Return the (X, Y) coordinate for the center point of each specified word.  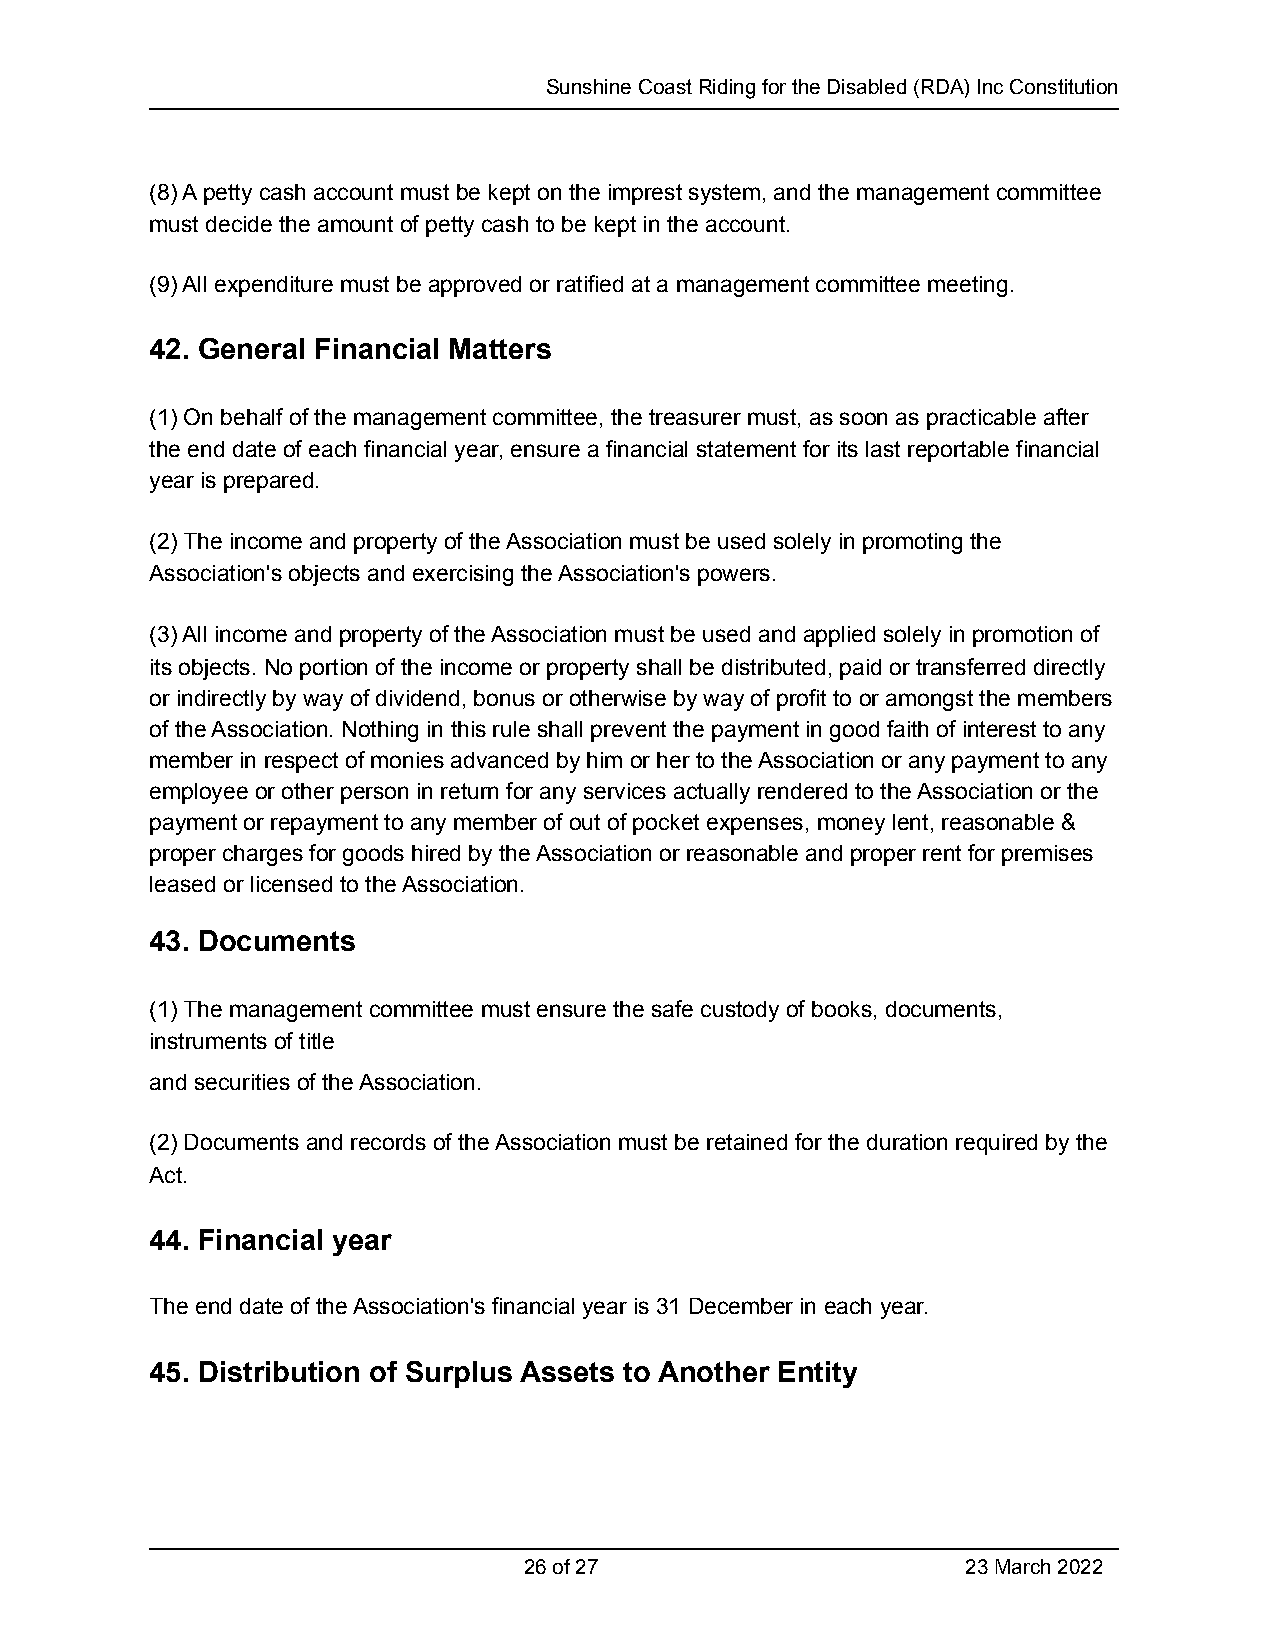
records (388, 1142)
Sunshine (589, 86)
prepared (268, 482)
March (1023, 1566)
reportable (958, 451)
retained (747, 1142)
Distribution (279, 1371)
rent (942, 853)
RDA (944, 88)
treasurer (695, 417)
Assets (567, 1371)
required (996, 1144)
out (585, 822)
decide (239, 224)
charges (263, 855)
